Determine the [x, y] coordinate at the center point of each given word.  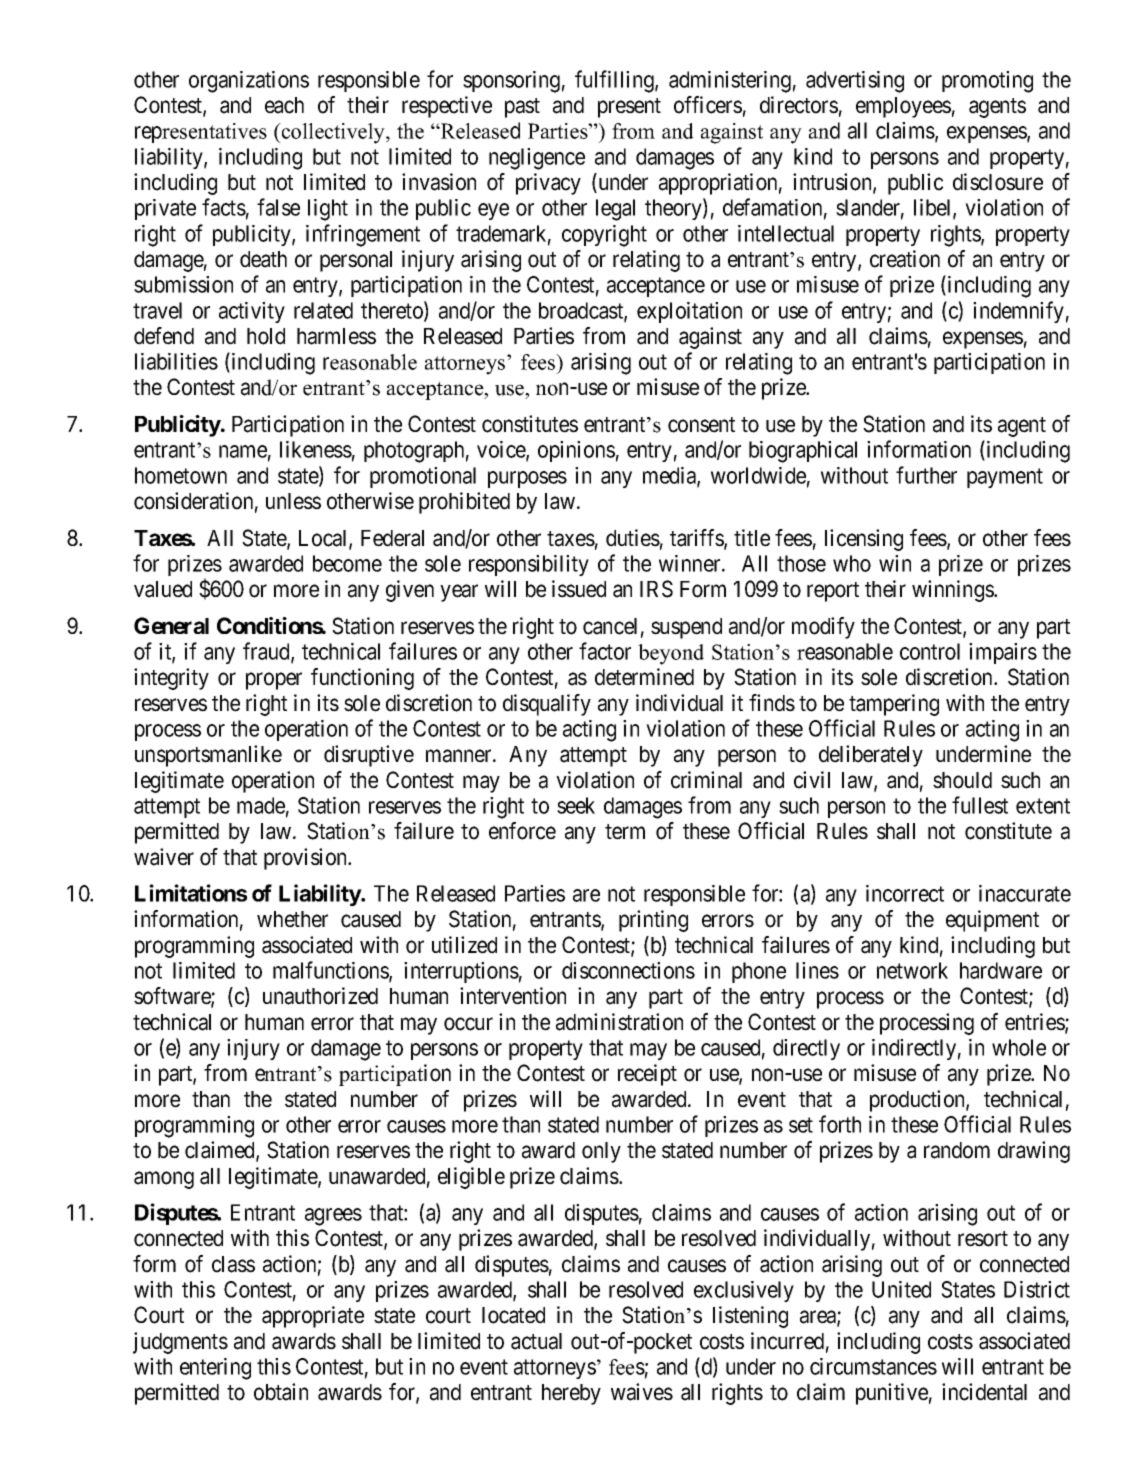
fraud [267, 652]
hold [266, 336]
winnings [953, 591]
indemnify [1018, 312]
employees [903, 107]
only [601, 1152]
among [164, 1180]
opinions [576, 451]
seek [576, 805]
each [284, 105]
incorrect [905, 893]
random [957, 1150]
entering [215, 1369]
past [522, 108]
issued [579, 589]
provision [306, 859]
